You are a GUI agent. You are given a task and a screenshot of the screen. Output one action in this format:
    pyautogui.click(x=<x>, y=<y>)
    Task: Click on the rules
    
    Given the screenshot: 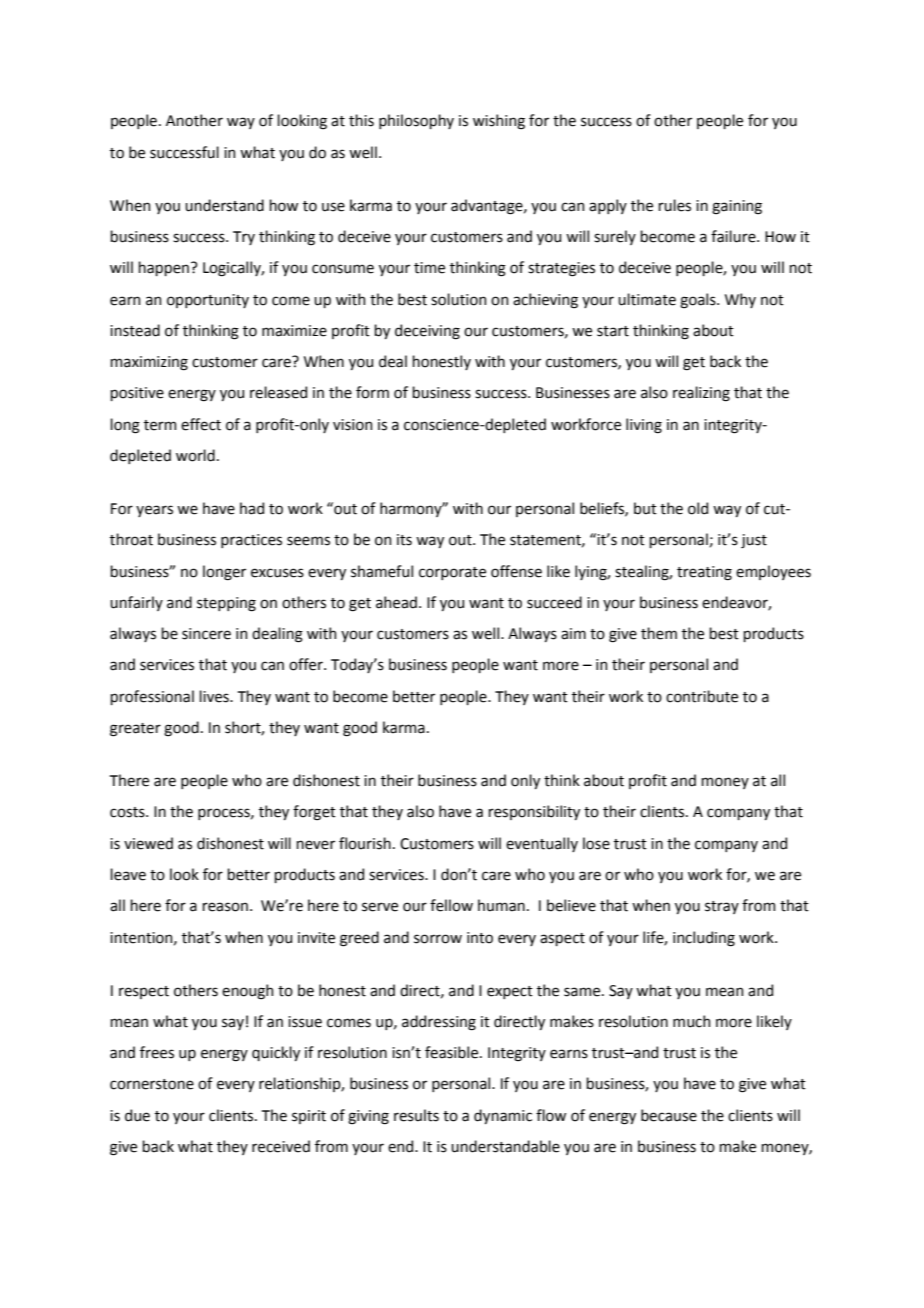 What is the action you would take?
    pyautogui.click(x=674, y=205)
